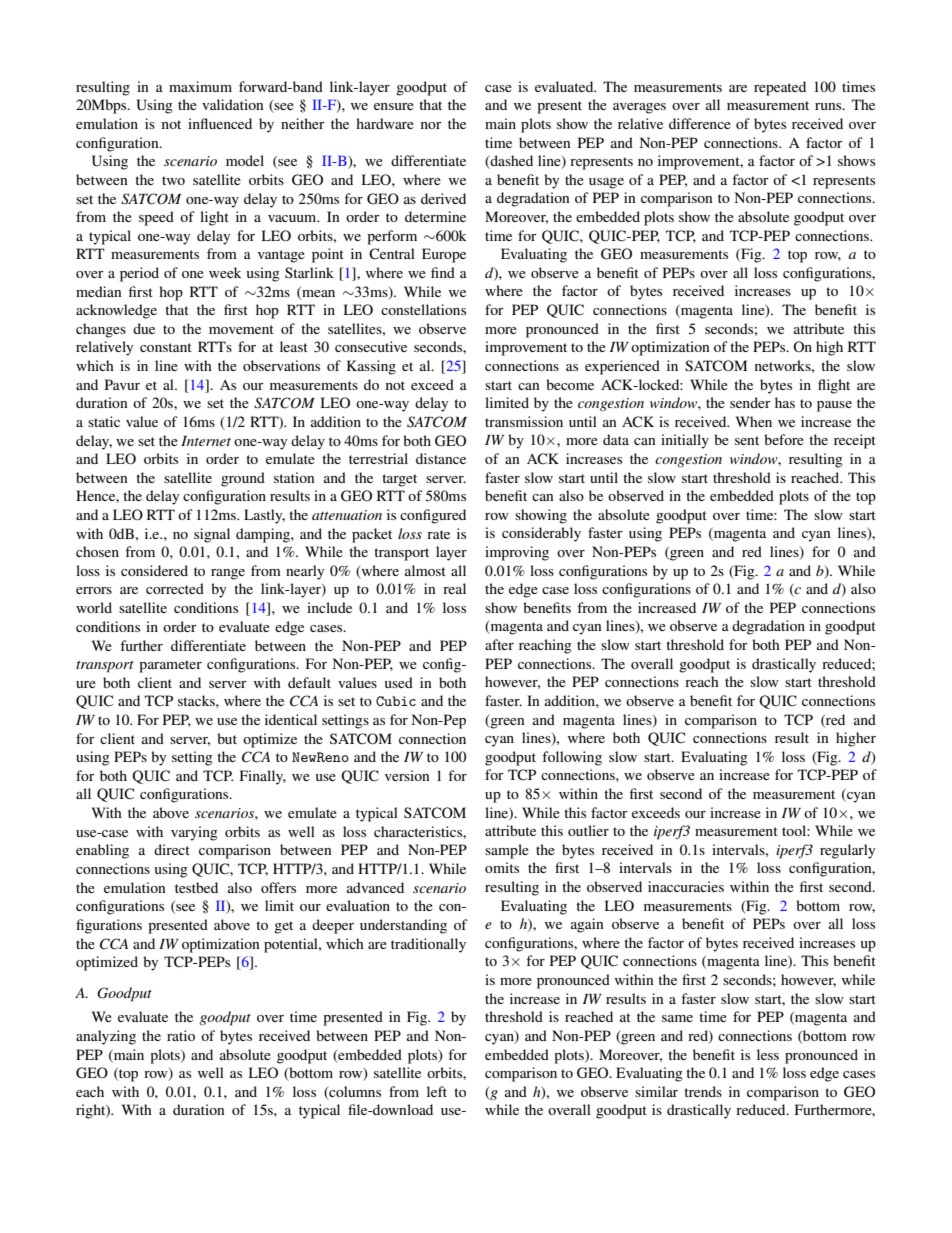 The width and height of the document is (952, 1233). I want to click on transmission, so click(524, 421).
